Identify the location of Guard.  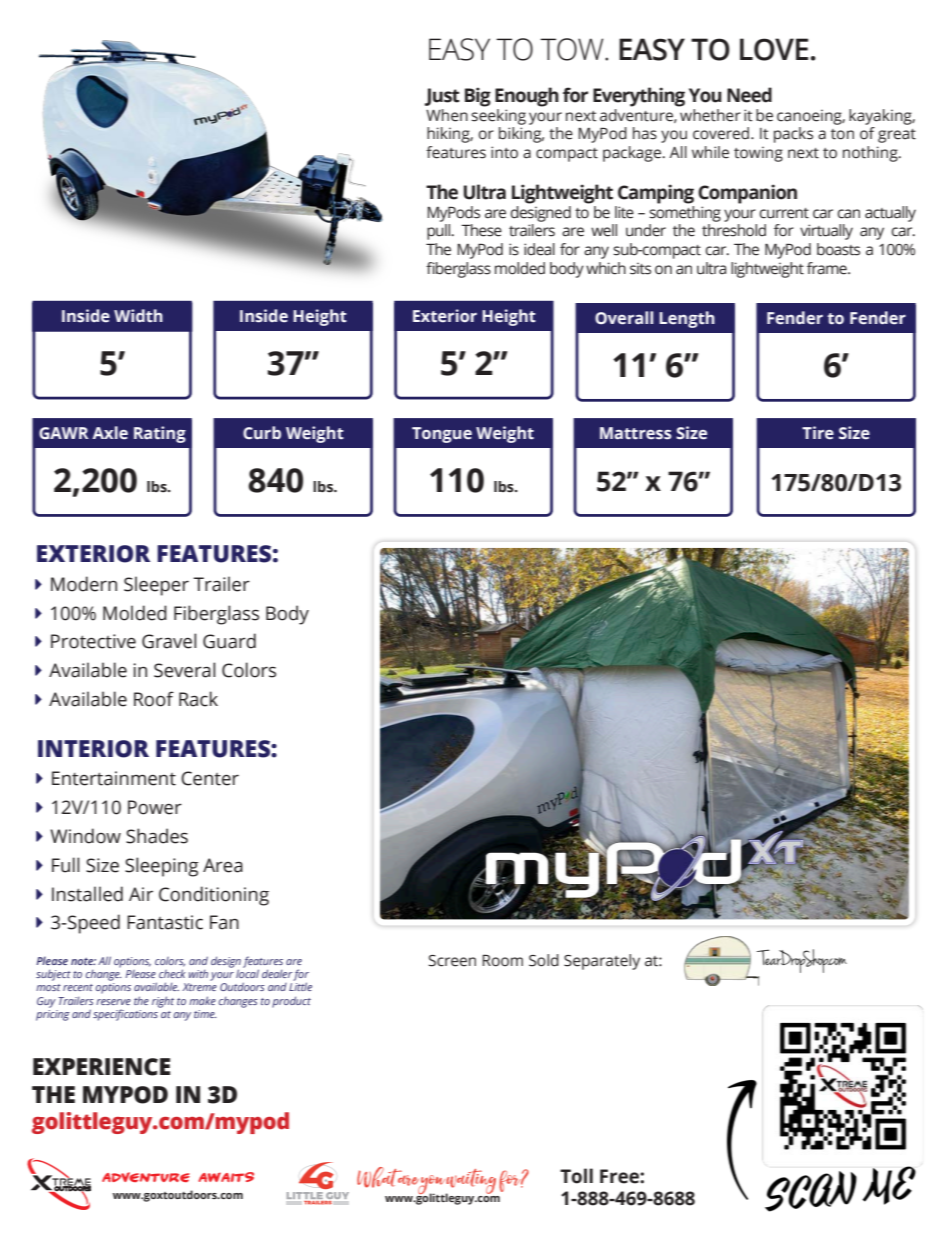
(229, 641).
